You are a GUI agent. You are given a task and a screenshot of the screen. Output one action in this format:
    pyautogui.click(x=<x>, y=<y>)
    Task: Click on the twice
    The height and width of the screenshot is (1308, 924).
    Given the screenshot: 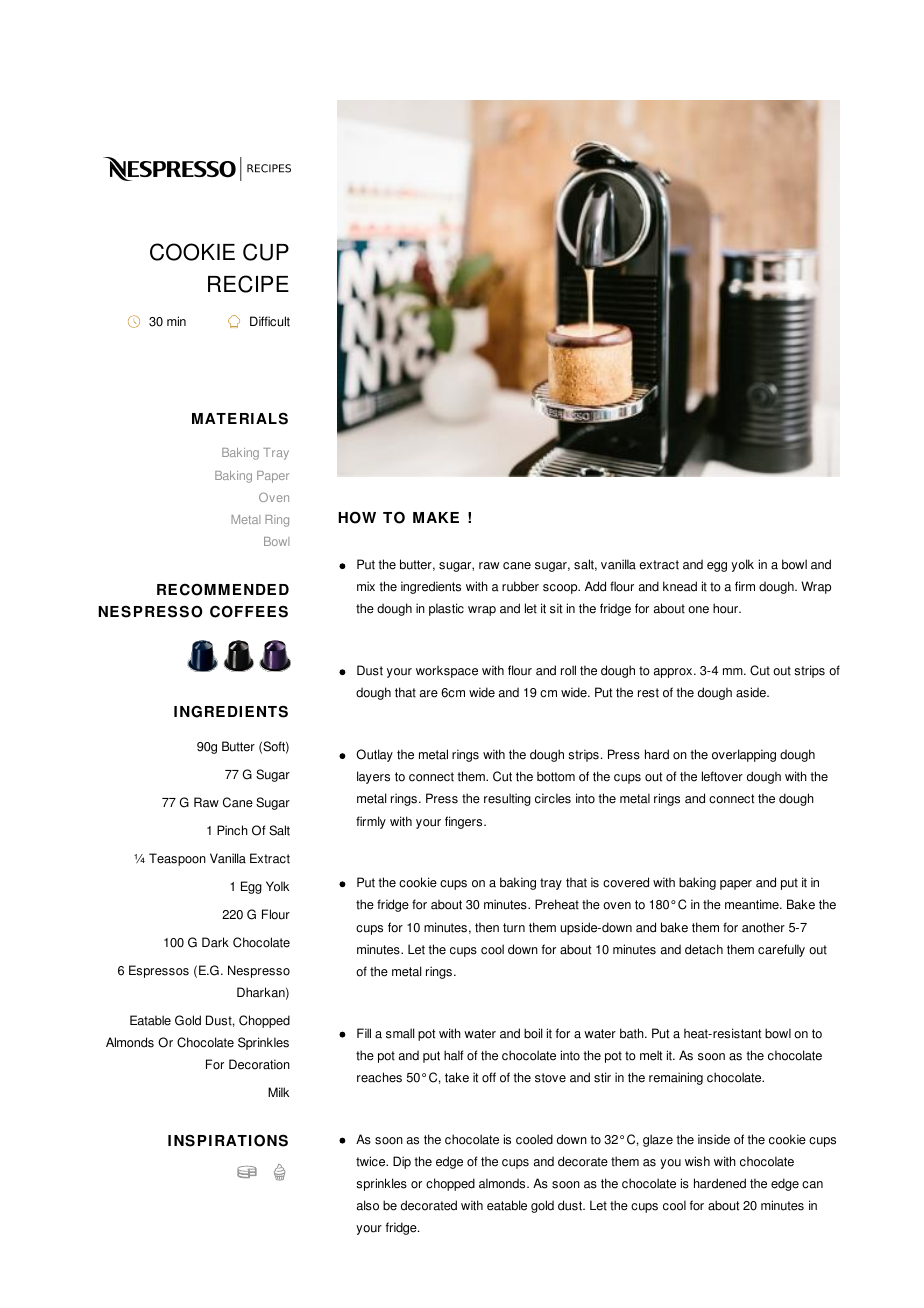 What is the action you would take?
    pyautogui.click(x=372, y=1161)
